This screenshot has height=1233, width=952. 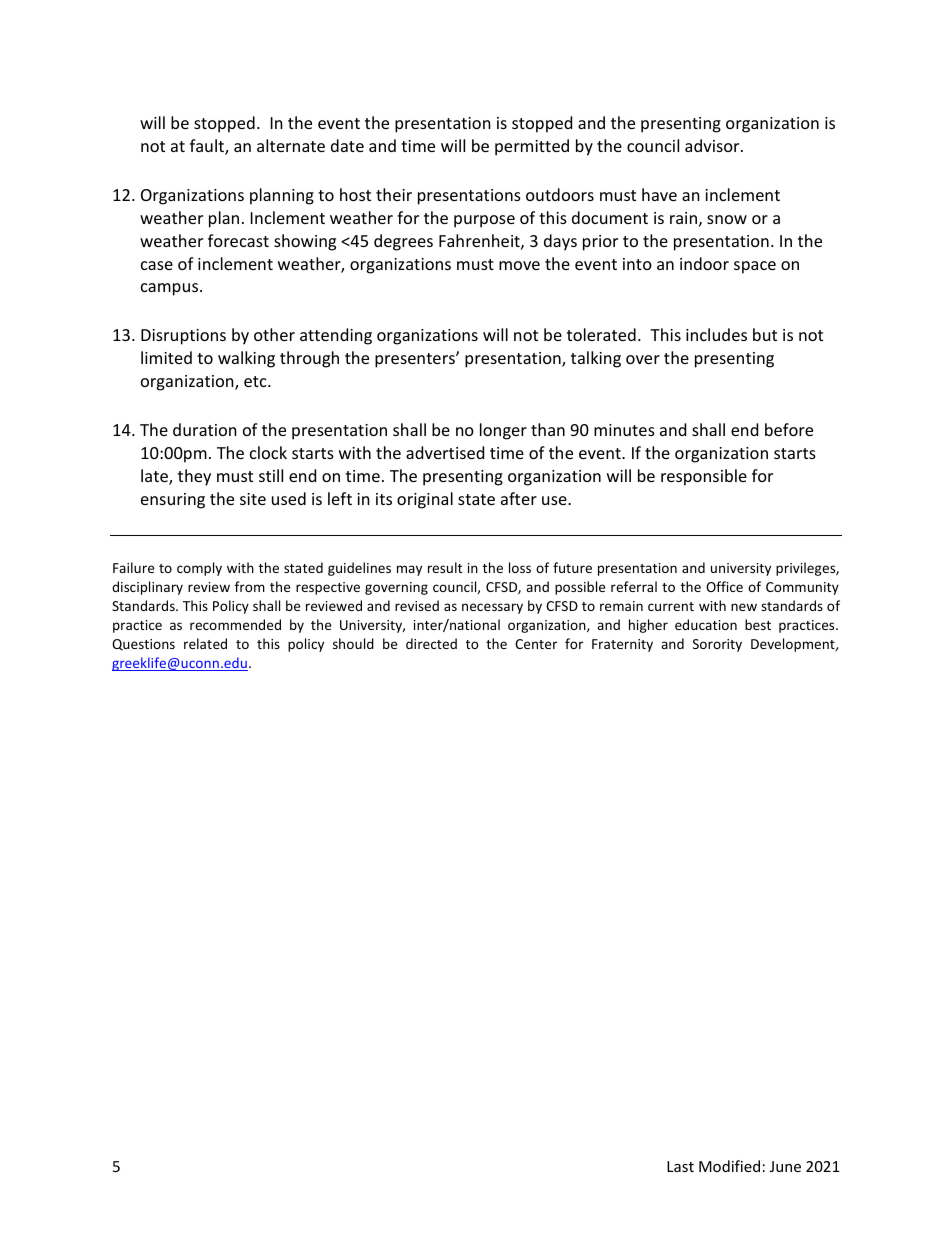 What do you see at coordinates (729, 1166) in the screenshot?
I see `Modified` at bounding box center [729, 1166].
